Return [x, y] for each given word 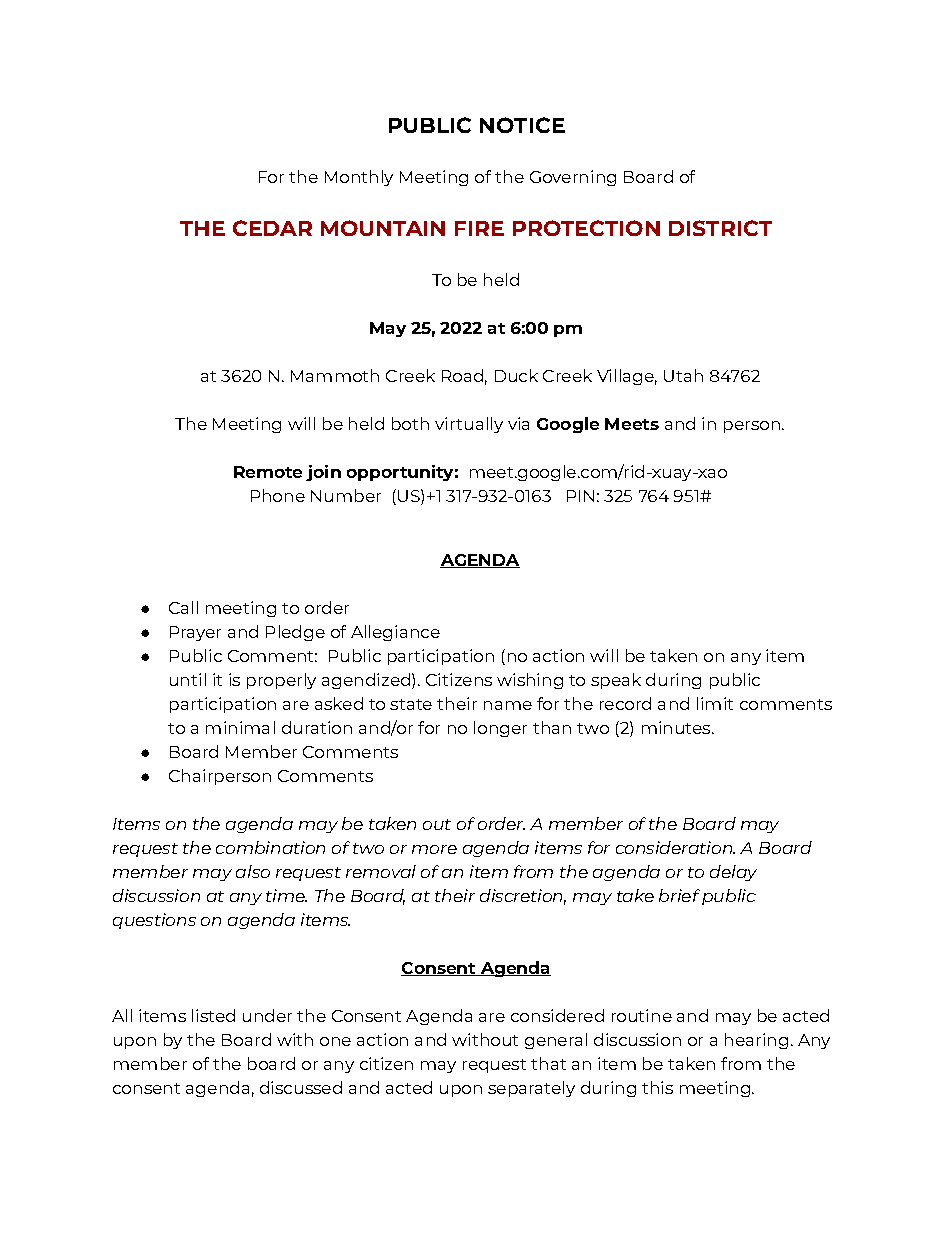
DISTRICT [720, 228]
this [657, 1087]
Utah [683, 375]
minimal [240, 727]
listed [213, 1015]
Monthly [359, 178]
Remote [268, 472]
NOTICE [522, 125]
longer [500, 729]
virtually [469, 425]
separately [531, 1089]
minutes [677, 727]
